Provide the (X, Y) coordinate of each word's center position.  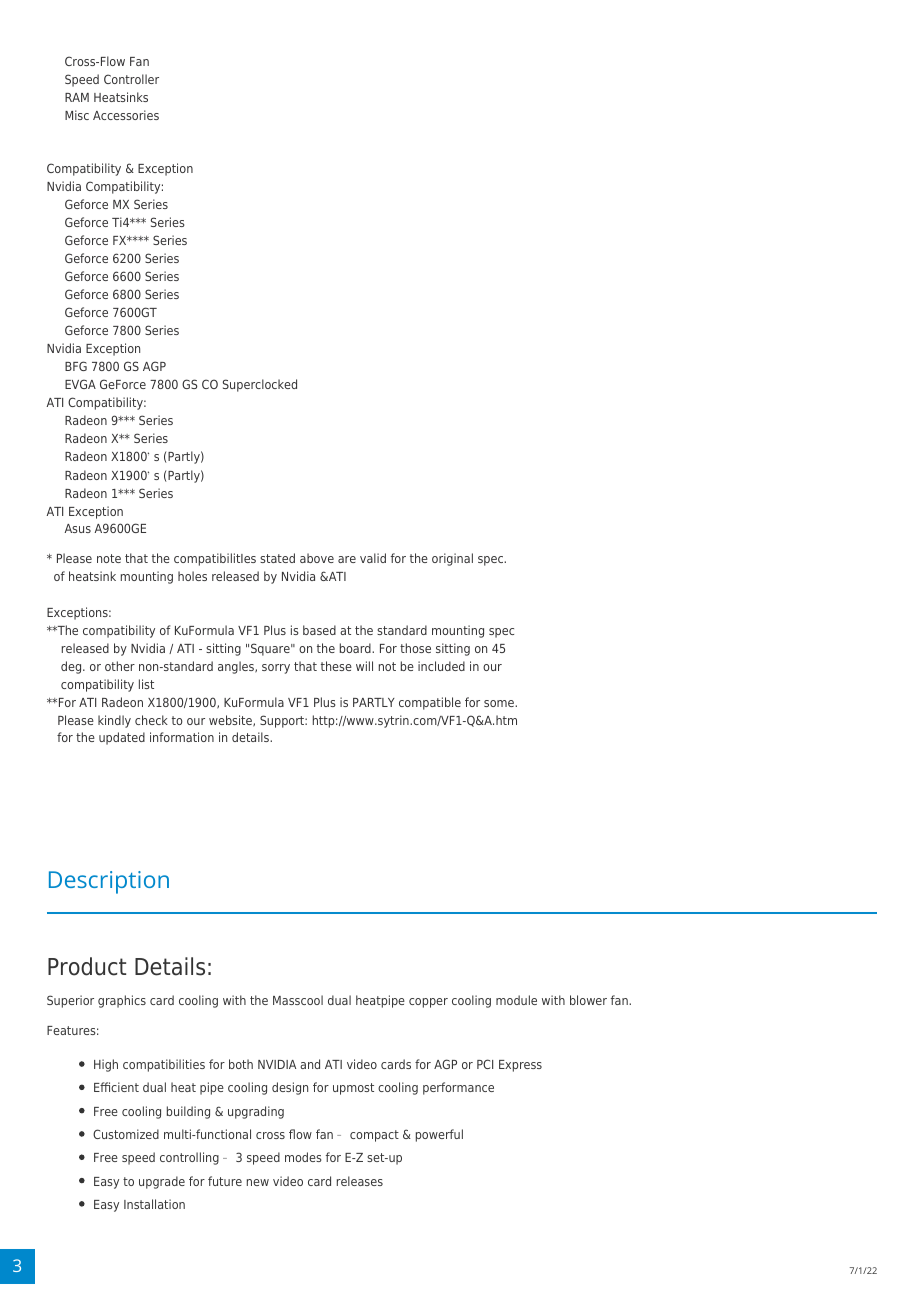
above (317, 558)
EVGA (80, 384)
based (319, 630)
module (516, 1000)
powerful (439, 1135)
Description (109, 882)
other (120, 666)
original (452, 559)
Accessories (126, 115)
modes (303, 1157)
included (441, 666)
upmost (353, 1089)
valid (373, 558)
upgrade (162, 1182)
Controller (131, 79)
